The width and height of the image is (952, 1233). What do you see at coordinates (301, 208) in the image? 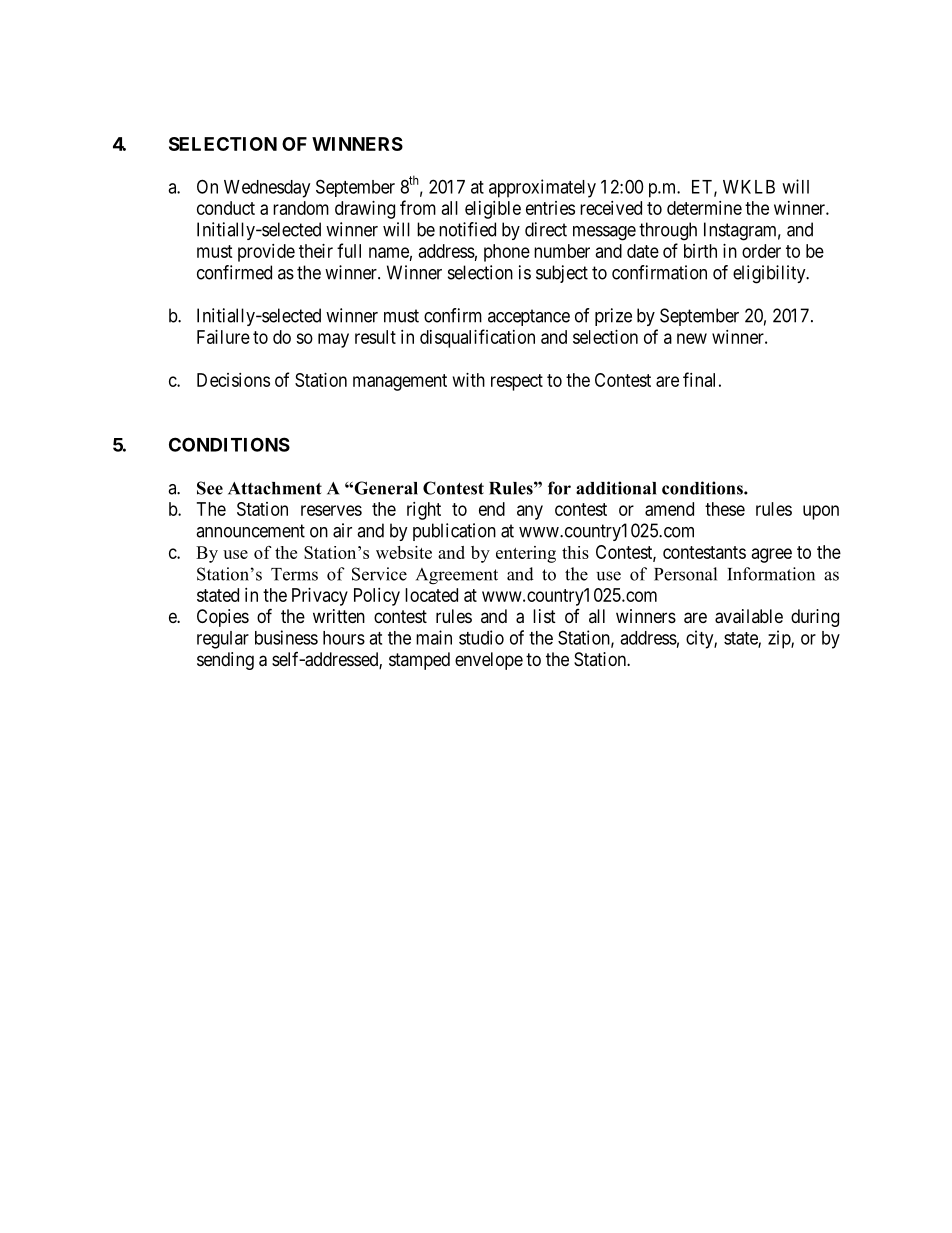
I see `random` at bounding box center [301, 208].
